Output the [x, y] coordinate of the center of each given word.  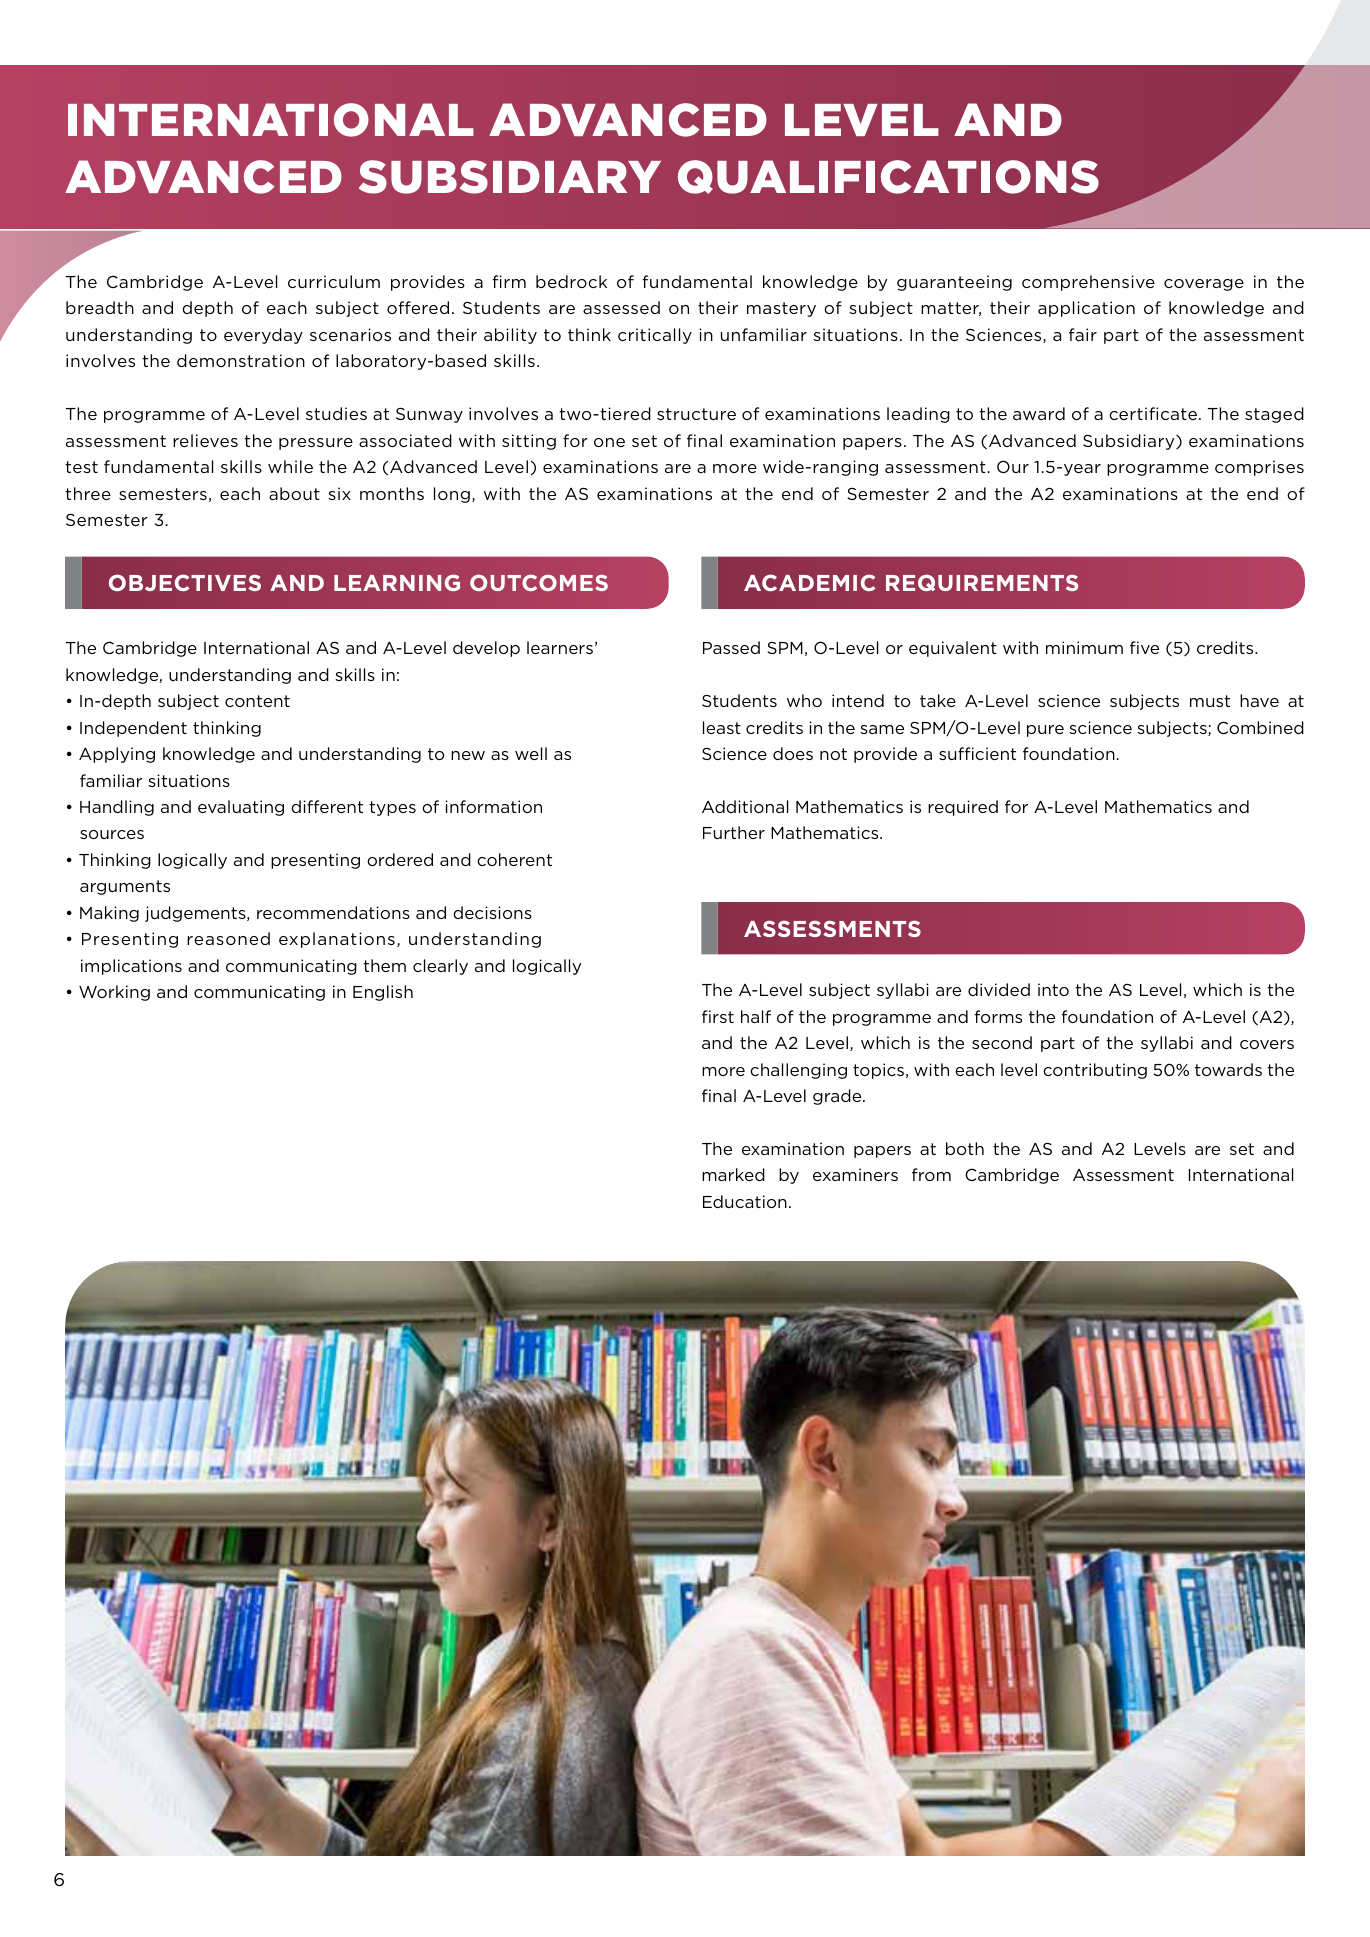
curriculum [334, 281]
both [965, 1148]
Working [114, 993]
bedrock [571, 281]
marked [733, 1174]
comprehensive [1088, 283]
